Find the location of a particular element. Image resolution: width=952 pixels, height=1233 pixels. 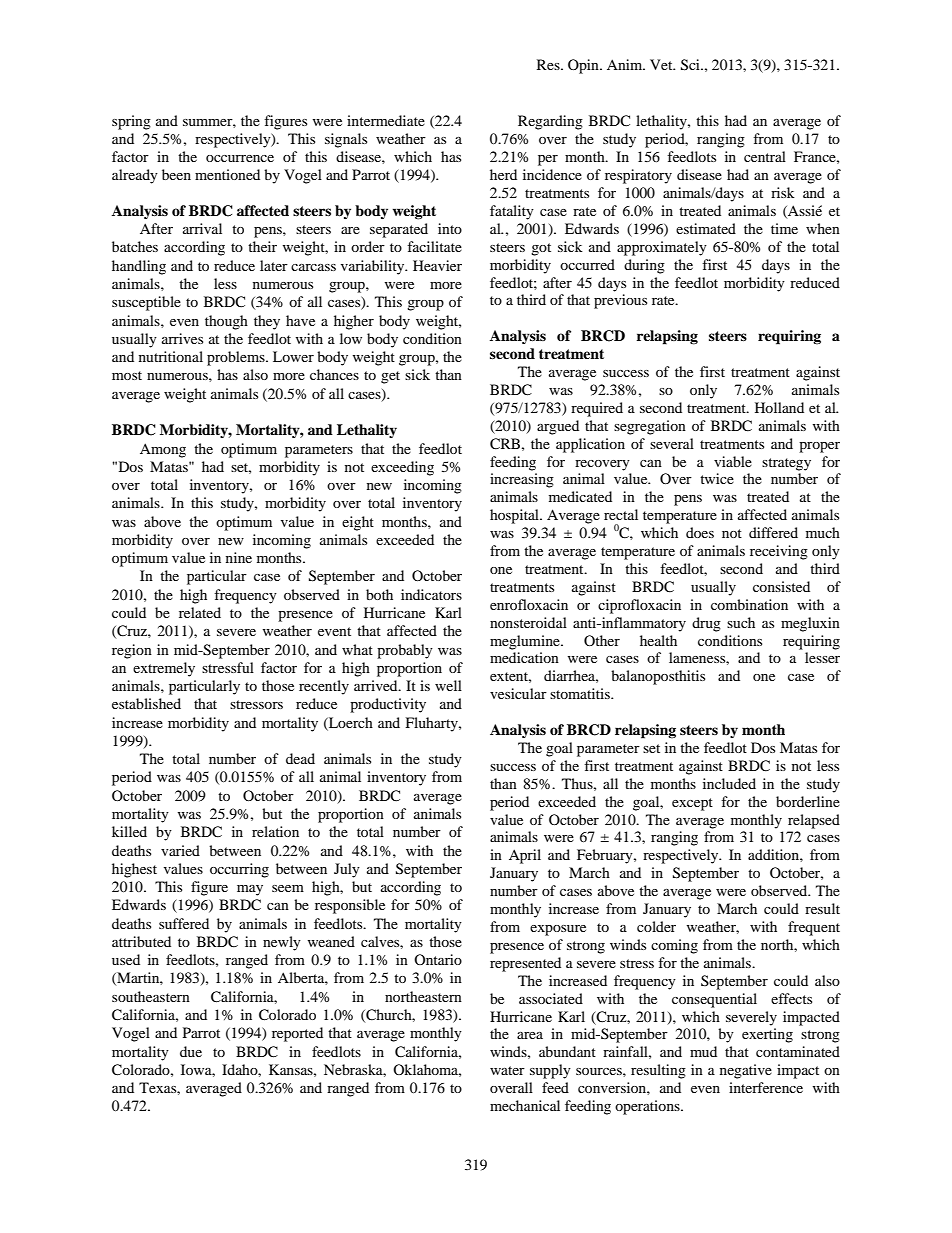

Sci is located at coordinates (691, 65).
